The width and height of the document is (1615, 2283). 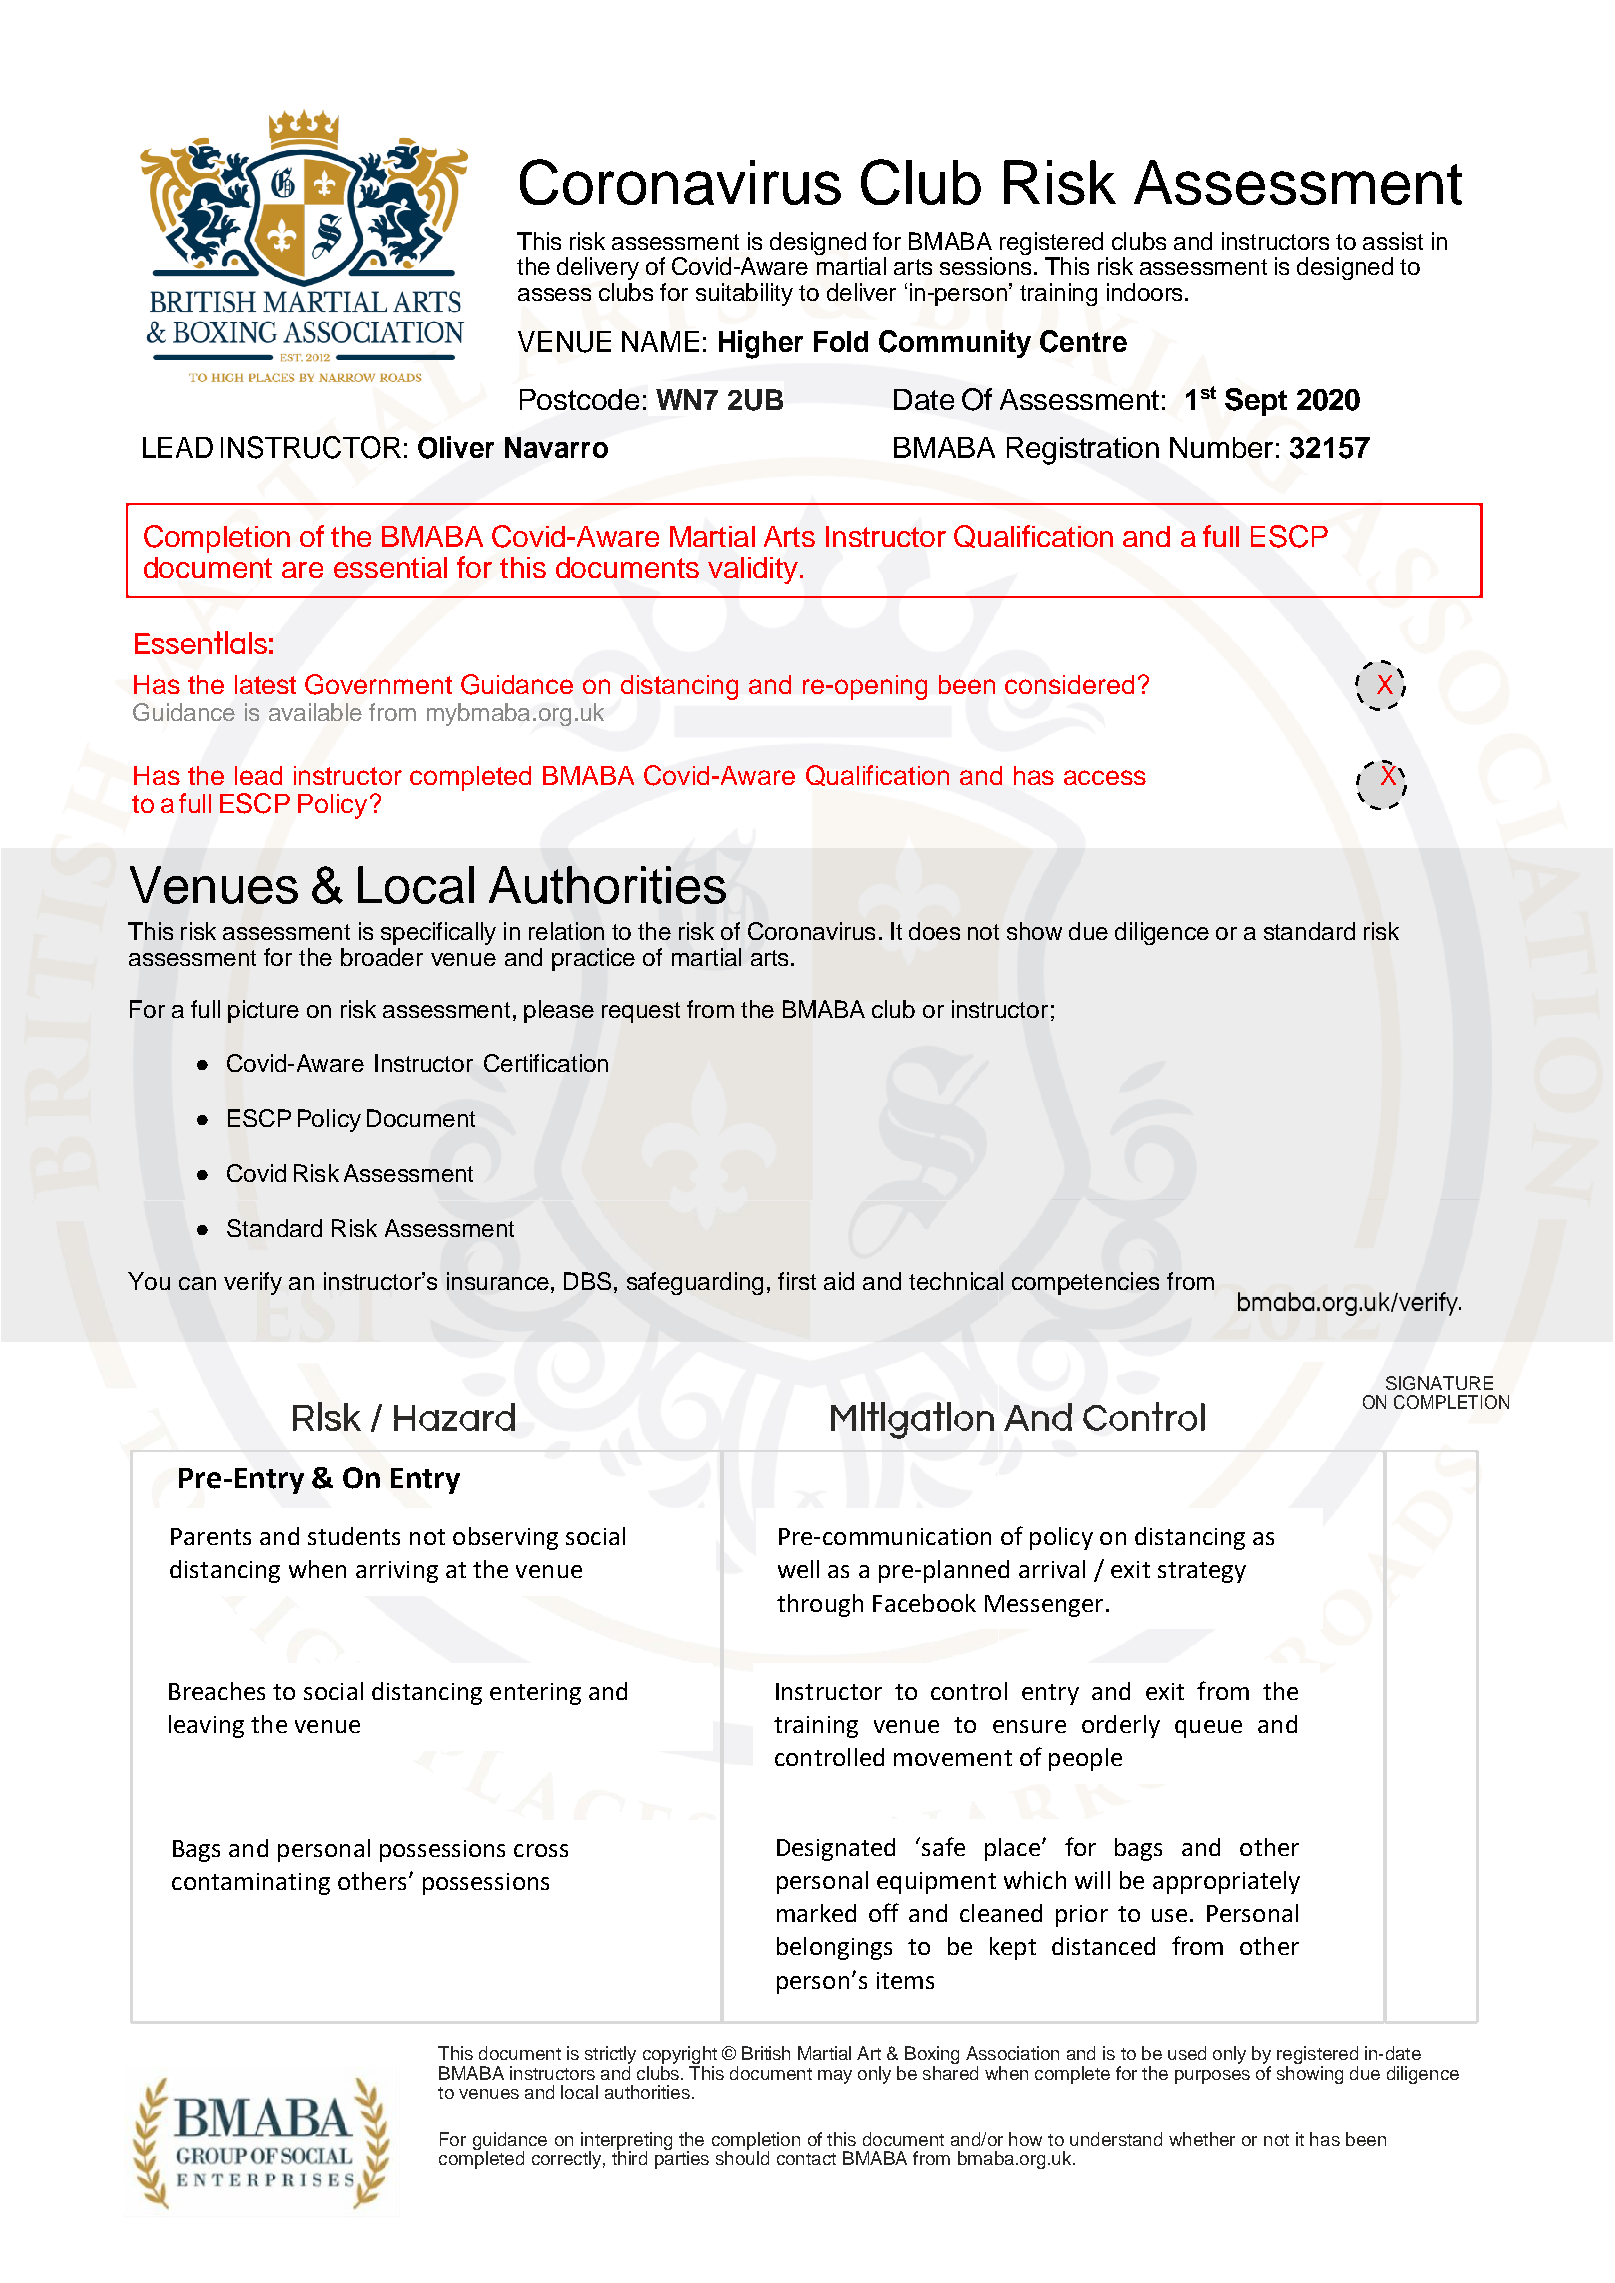 What do you see at coordinates (354, 1536) in the document?
I see `students` at bounding box center [354, 1536].
